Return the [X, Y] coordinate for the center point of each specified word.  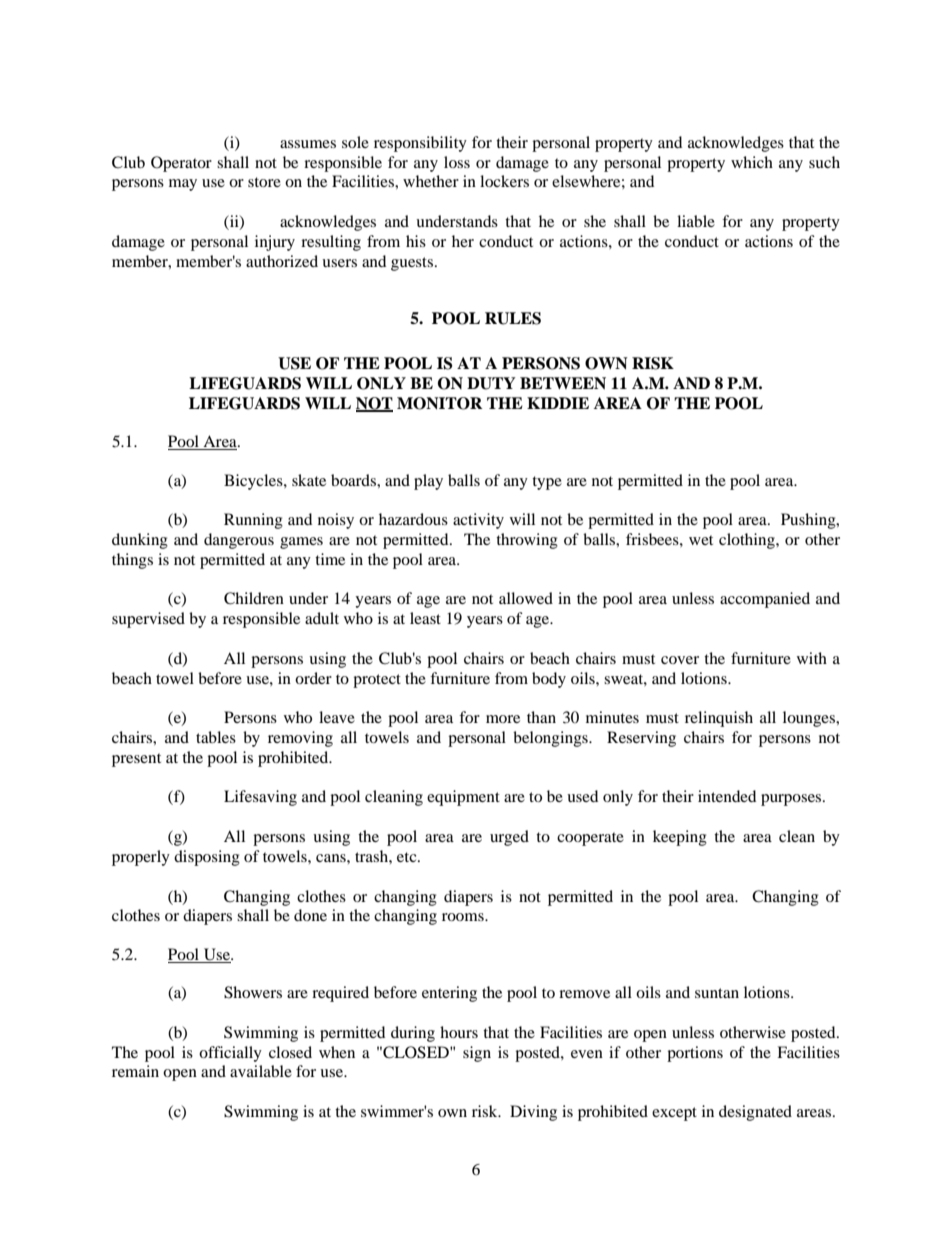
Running [253, 521]
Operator [181, 164]
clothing [748, 541]
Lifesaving [260, 798]
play [428, 482]
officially [230, 1054]
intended [727, 796]
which [752, 162]
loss [457, 162]
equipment [463, 798]
